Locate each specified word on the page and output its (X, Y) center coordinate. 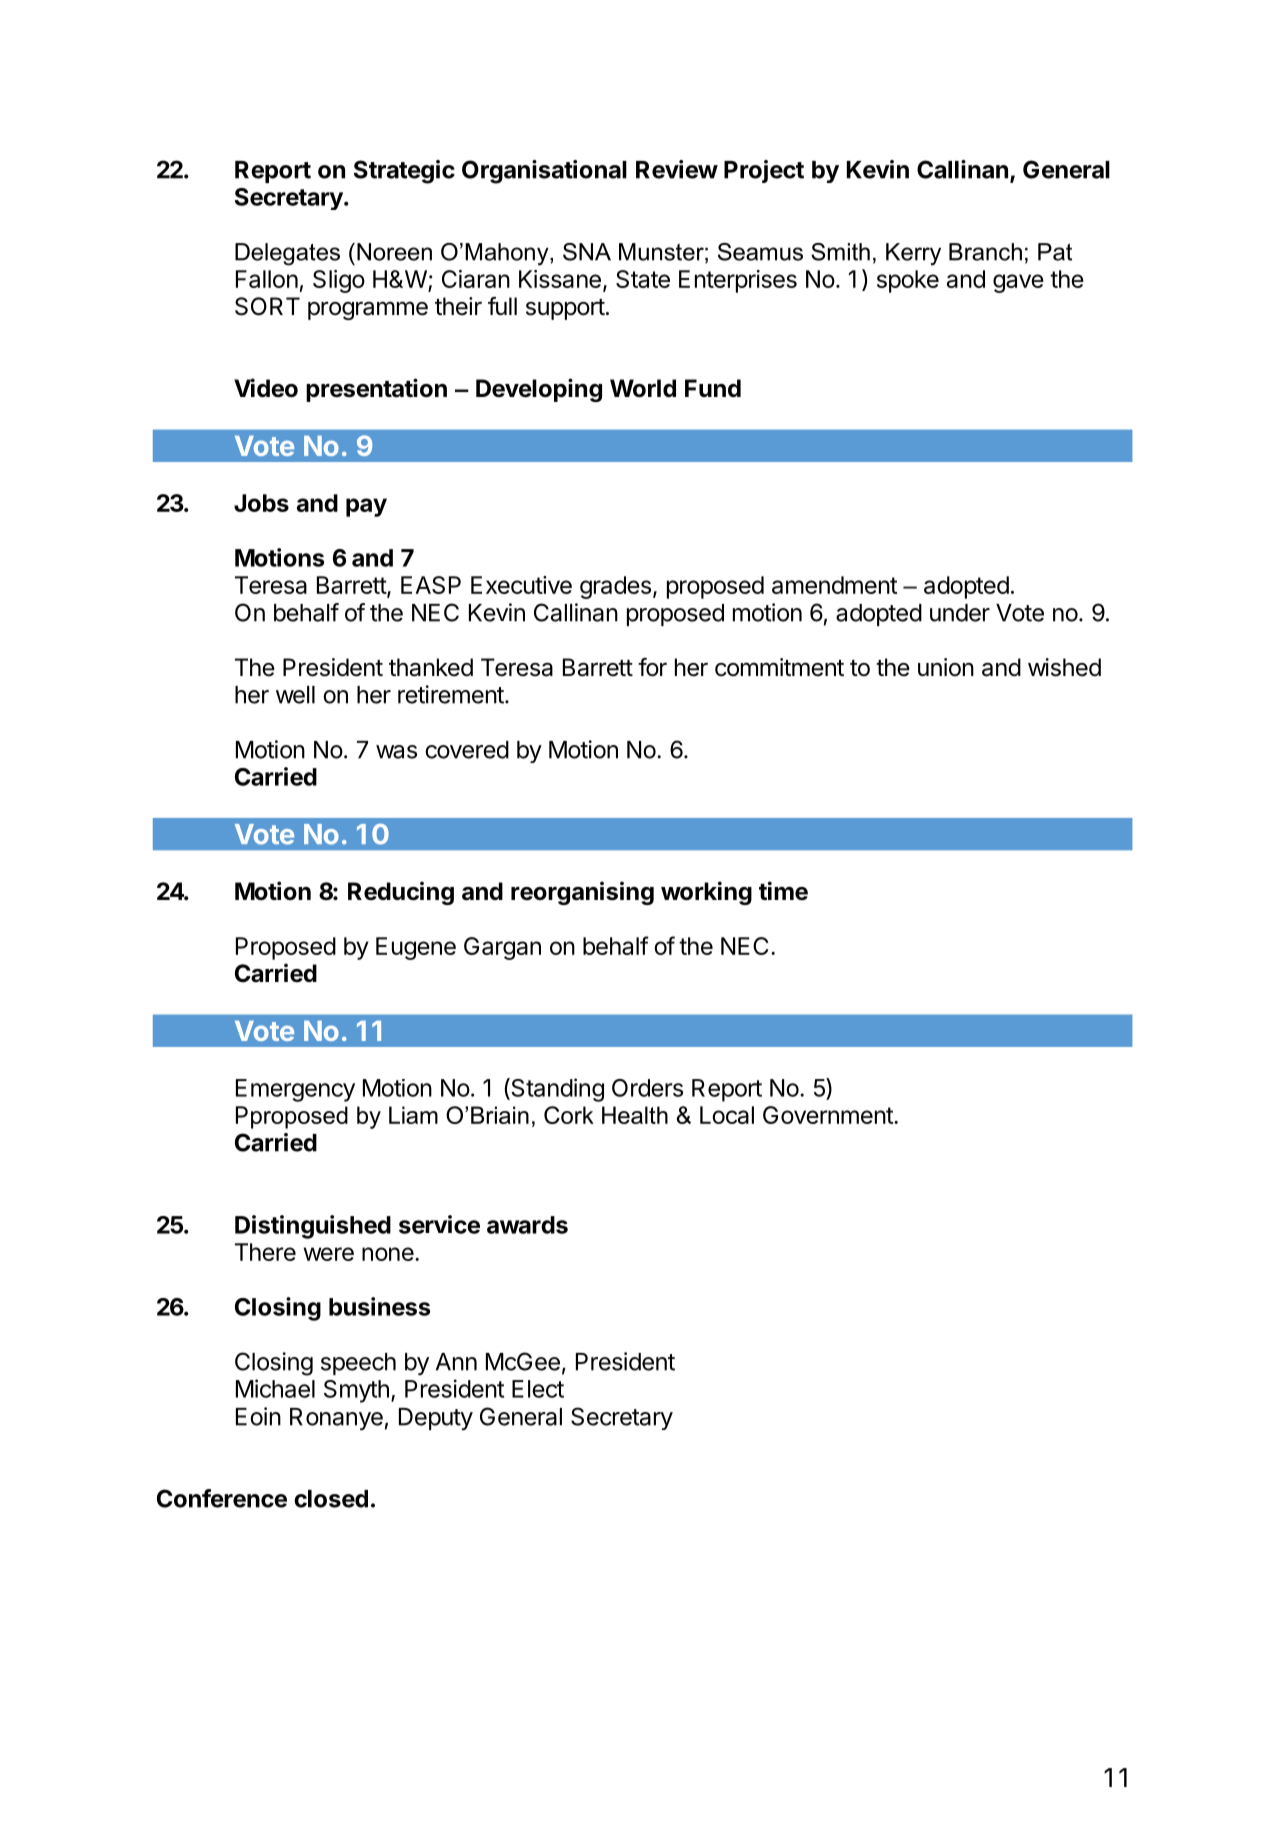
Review (677, 169)
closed (331, 1499)
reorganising (582, 893)
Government (829, 1115)
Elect (538, 1389)
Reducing (401, 893)
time (783, 890)
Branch (985, 252)
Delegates (287, 254)
